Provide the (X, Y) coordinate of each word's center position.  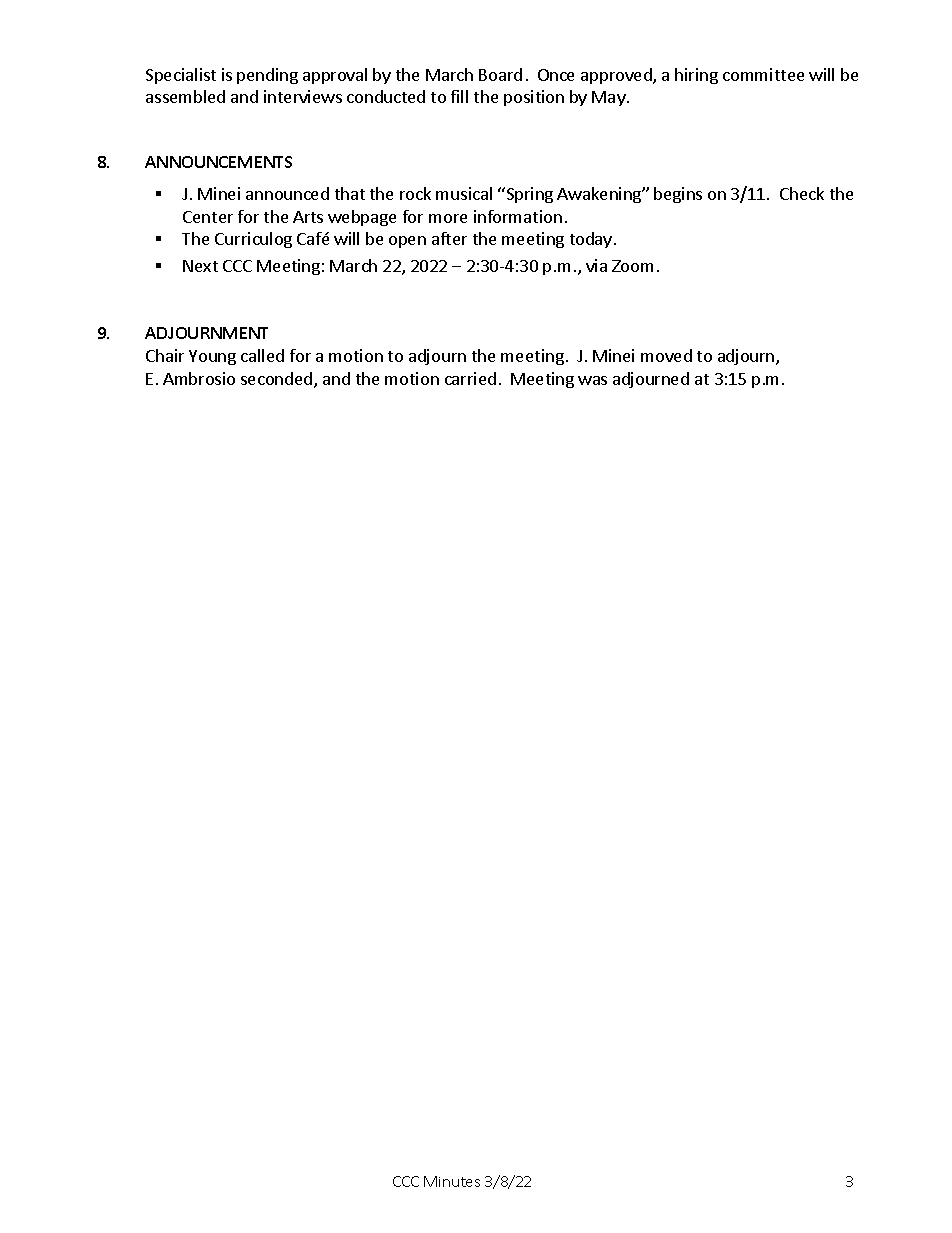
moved (666, 355)
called (262, 355)
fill (459, 96)
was (592, 380)
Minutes (452, 1181)
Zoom (632, 266)
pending (267, 76)
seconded (278, 380)
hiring (696, 76)
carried (470, 378)
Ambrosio (199, 378)
